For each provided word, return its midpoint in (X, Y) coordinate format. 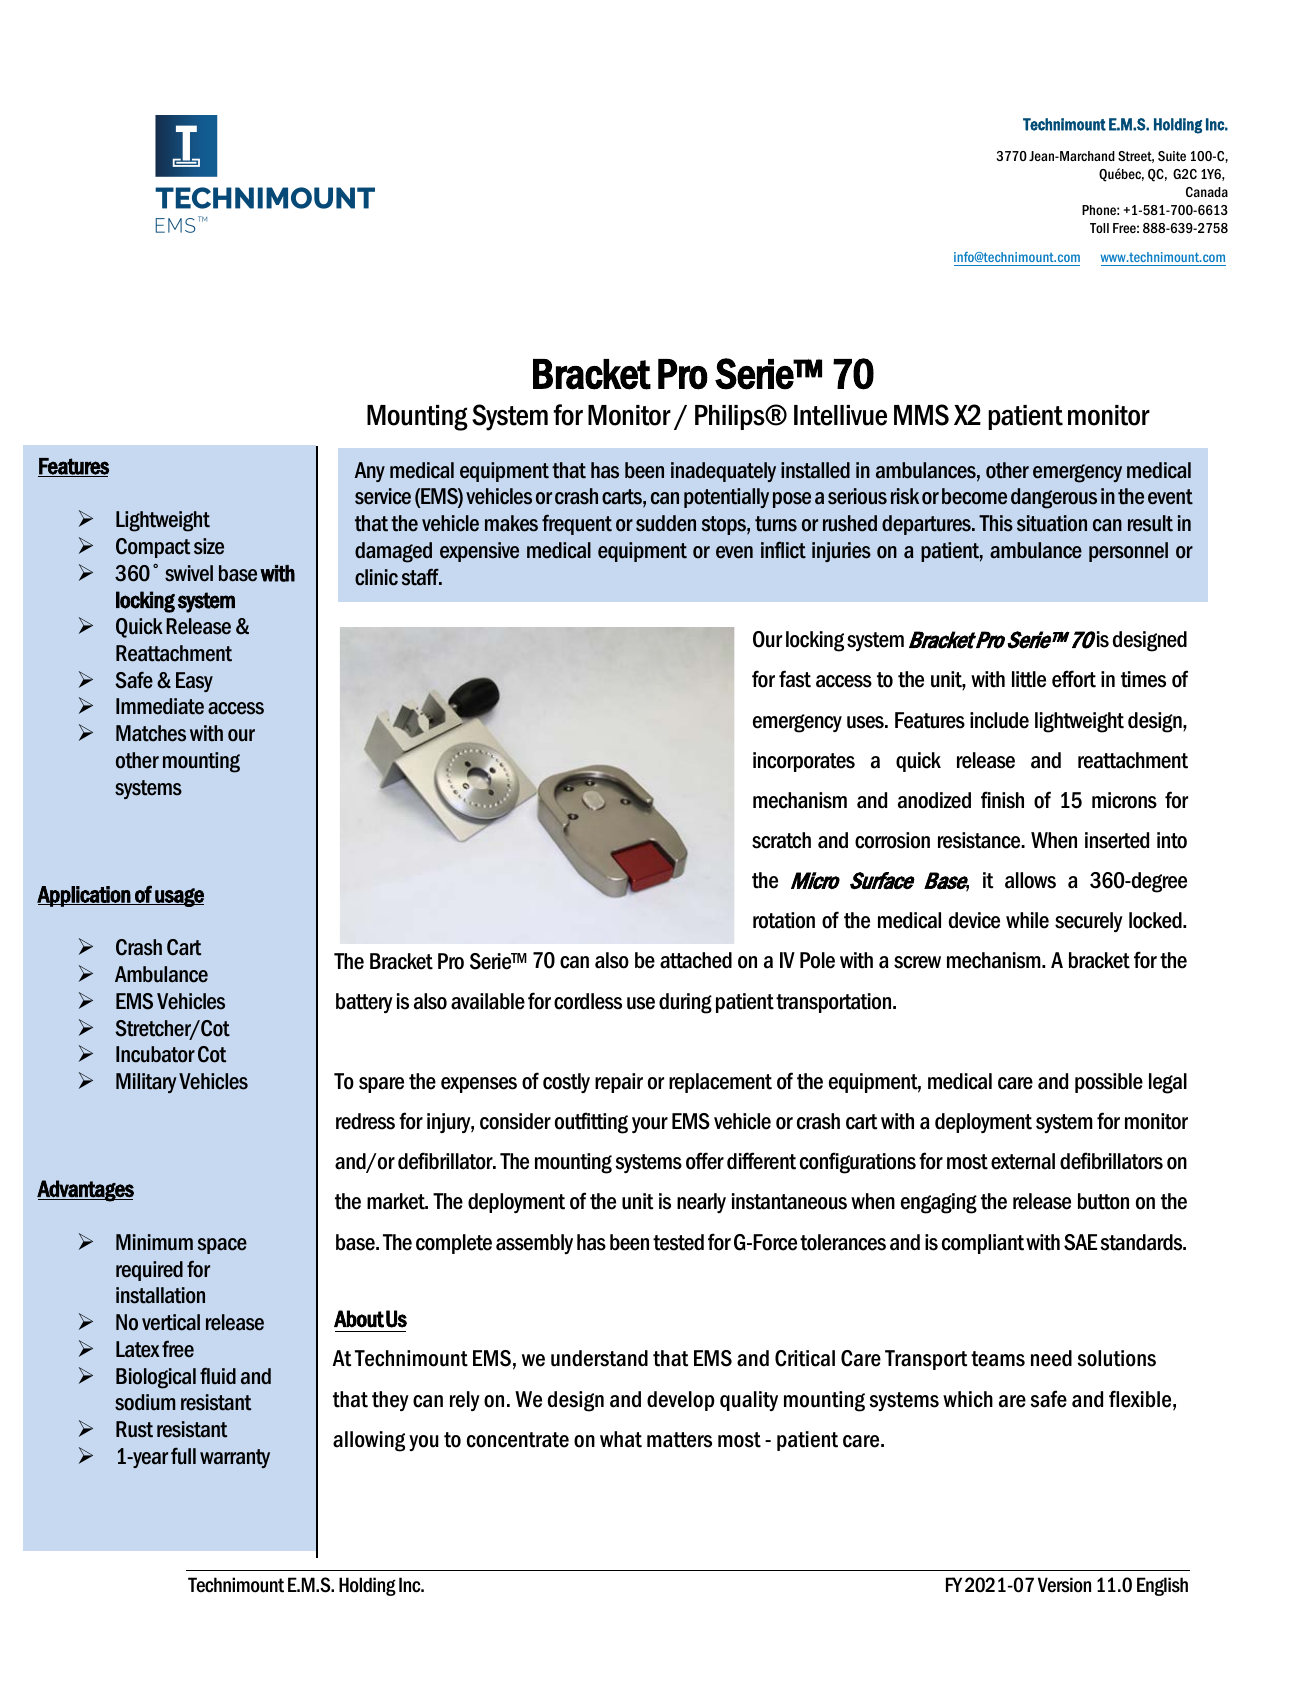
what (621, 1439)
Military (146, 1083)
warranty (235, 1458)
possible (1109, 1083)
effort (1074, 679)
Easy (194, 682)
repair (619, 1083)
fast (795, 679)
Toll (1099, 228)
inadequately (723, 472)
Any (370, 472)
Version (1064, 1585)
